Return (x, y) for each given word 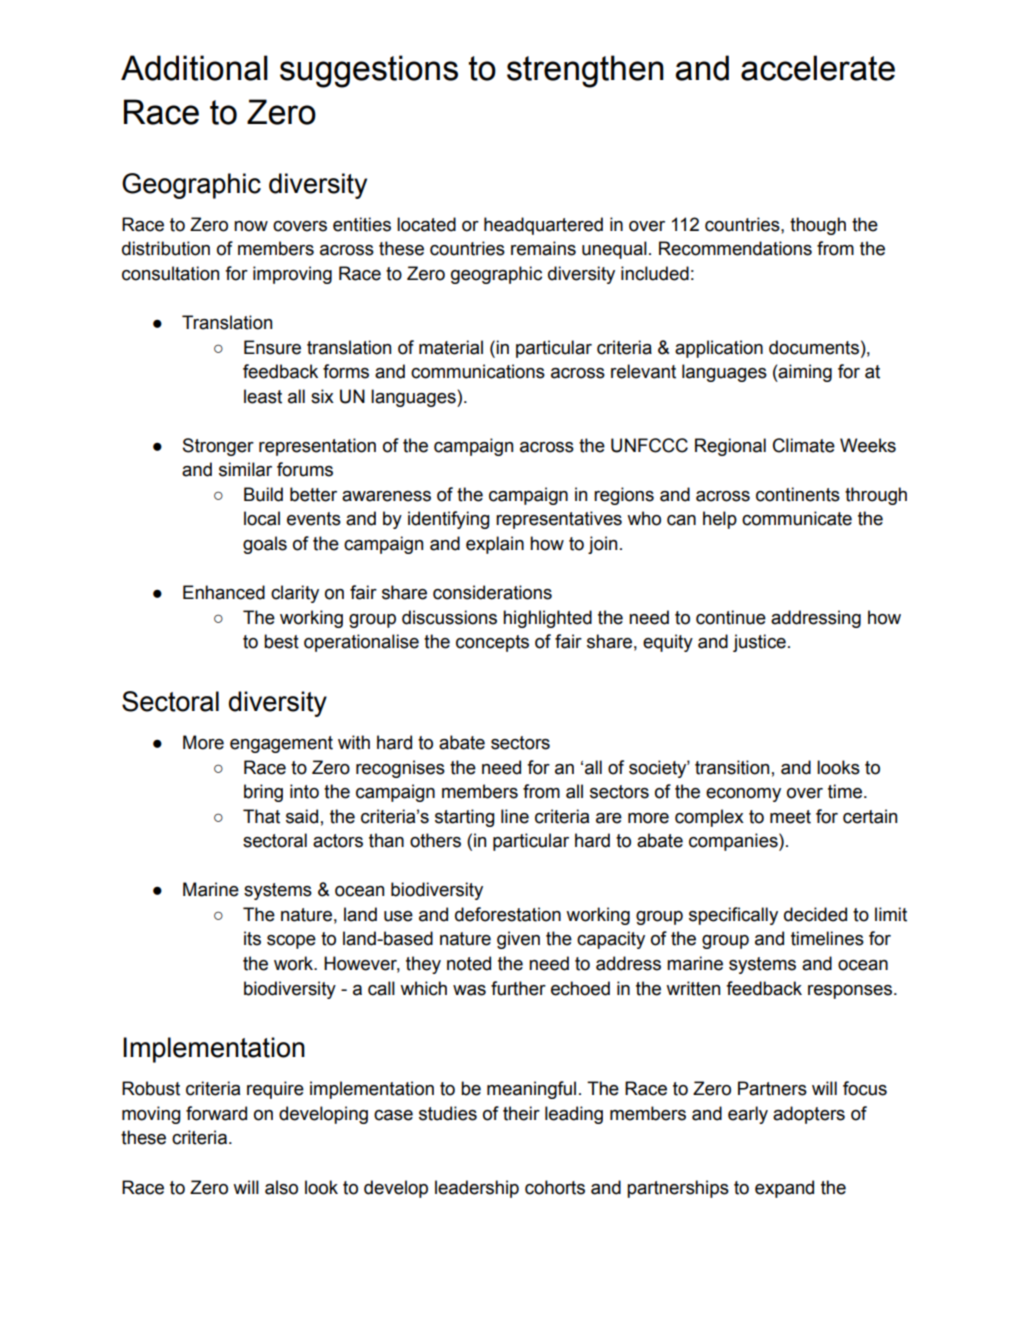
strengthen (585, 71)
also (281, 1187)
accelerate (818, 68)
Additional (194, 68)
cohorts (555, 1187)
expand (784, 1189)
